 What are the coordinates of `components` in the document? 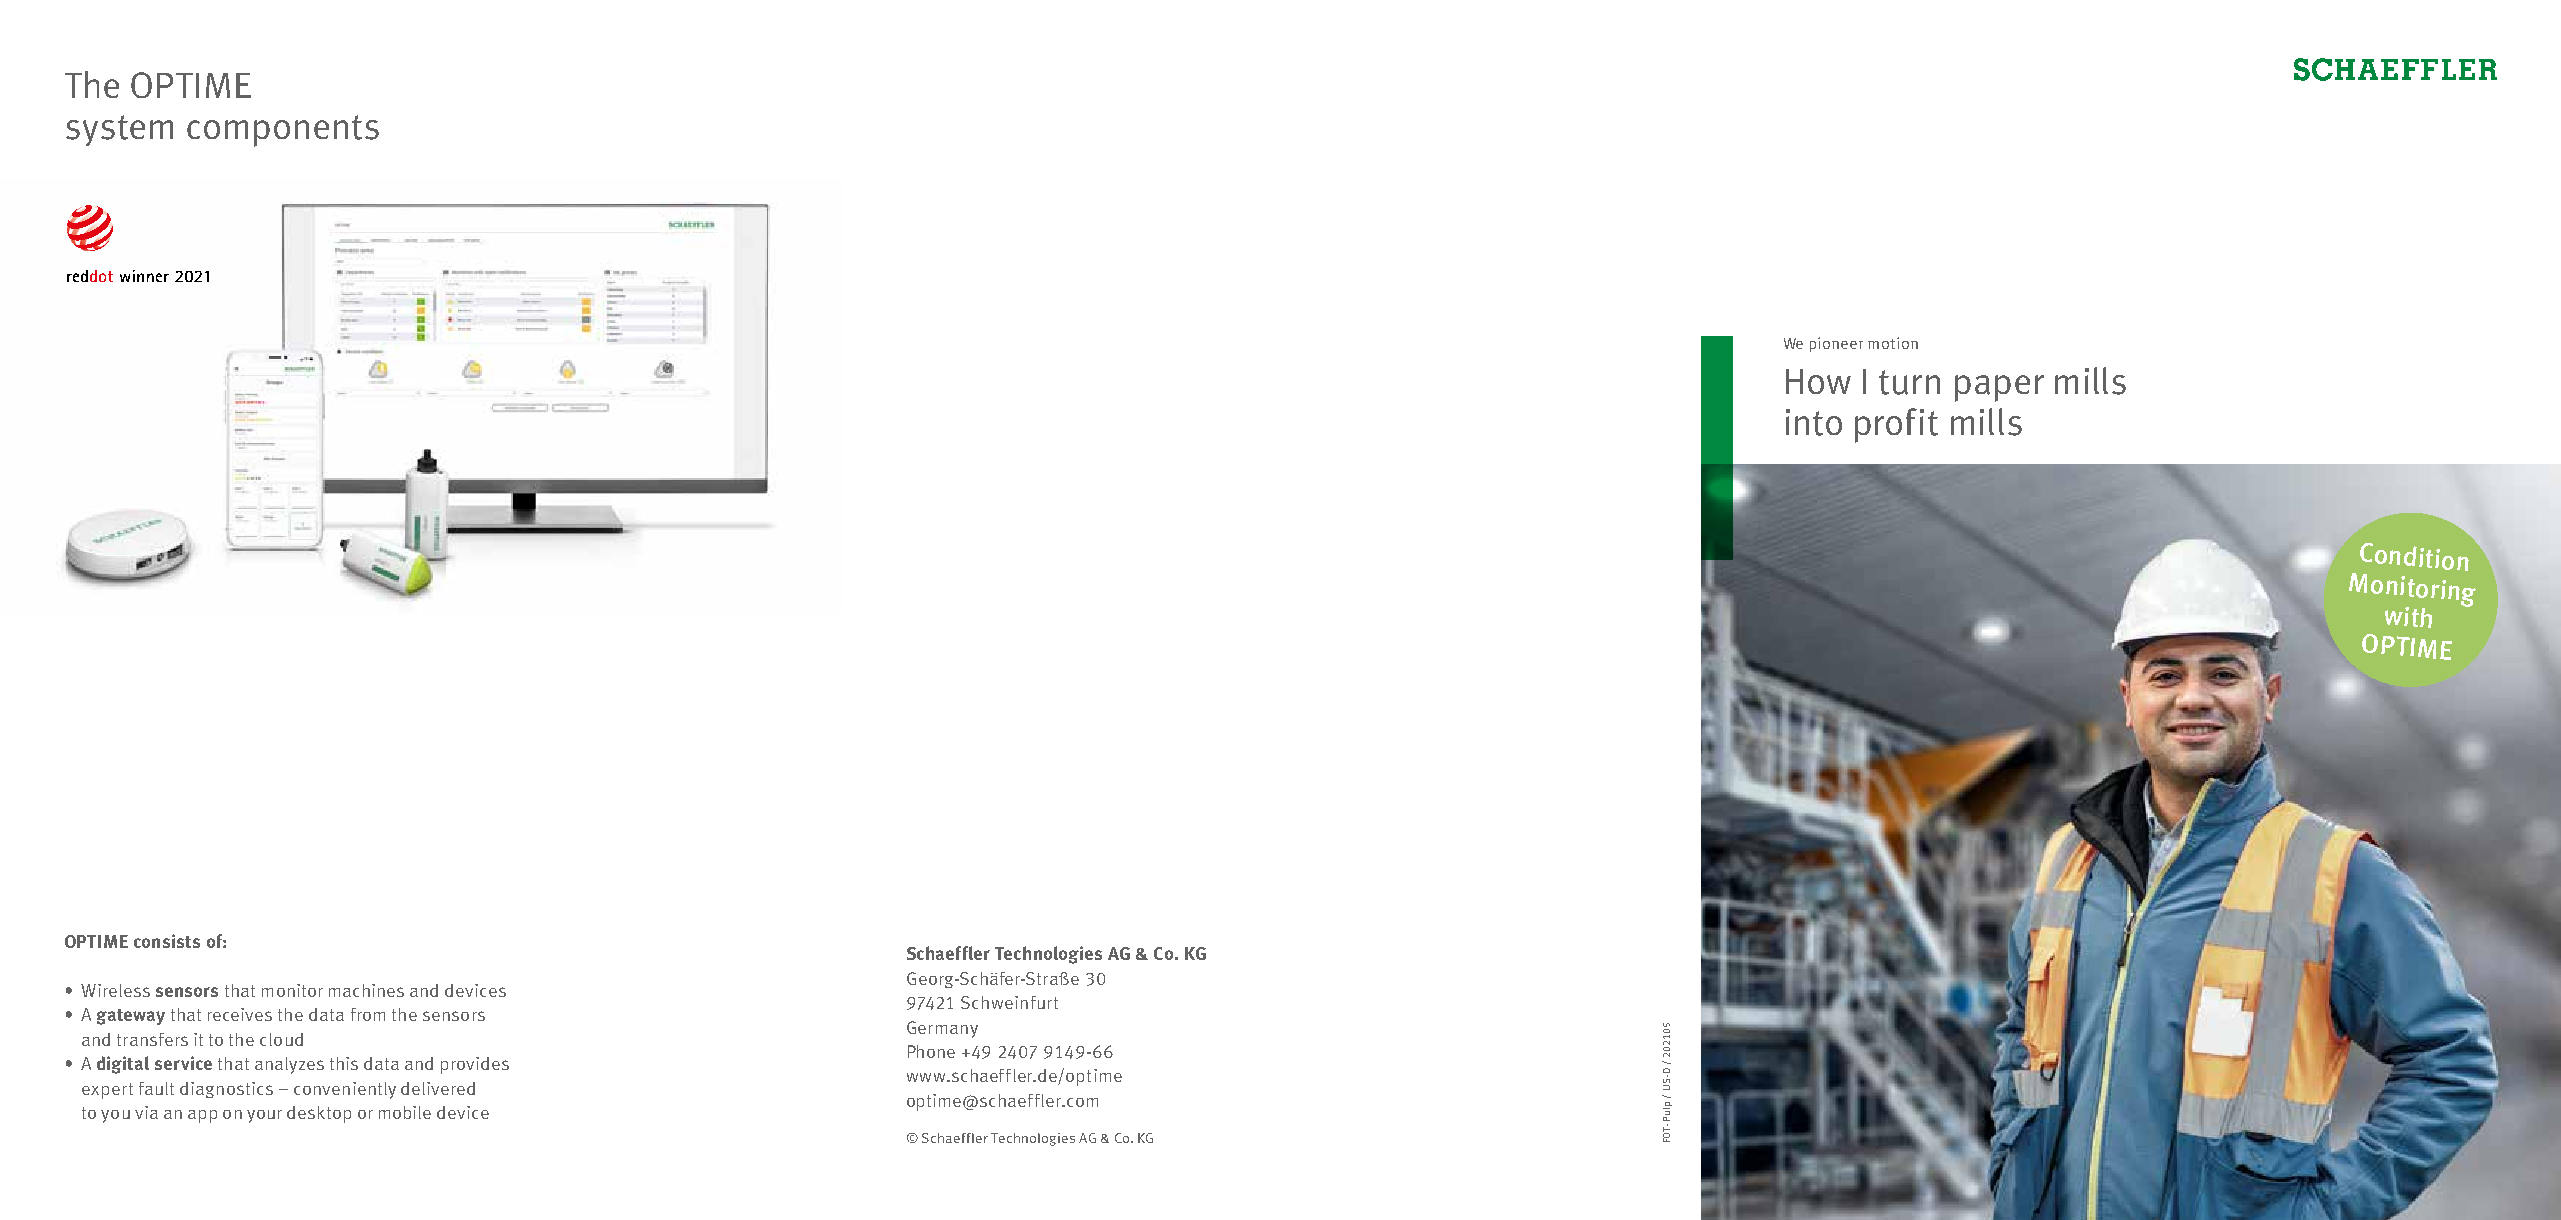 It's located at (283, 131).
